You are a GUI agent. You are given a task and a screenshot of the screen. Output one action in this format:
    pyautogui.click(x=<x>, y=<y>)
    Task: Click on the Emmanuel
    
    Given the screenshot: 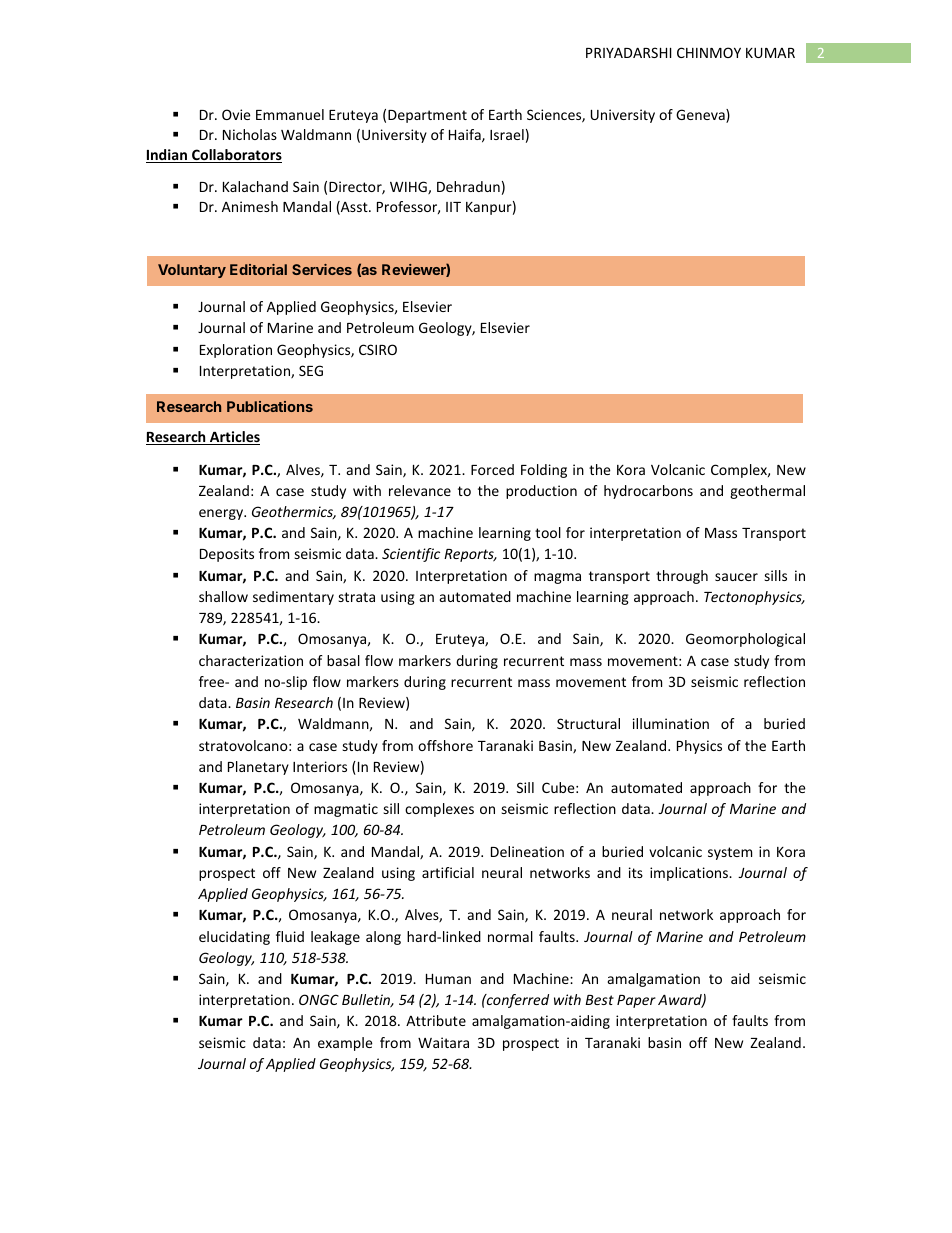 What is the action you would take?
    pyautogui.click(x=290, y=114)
